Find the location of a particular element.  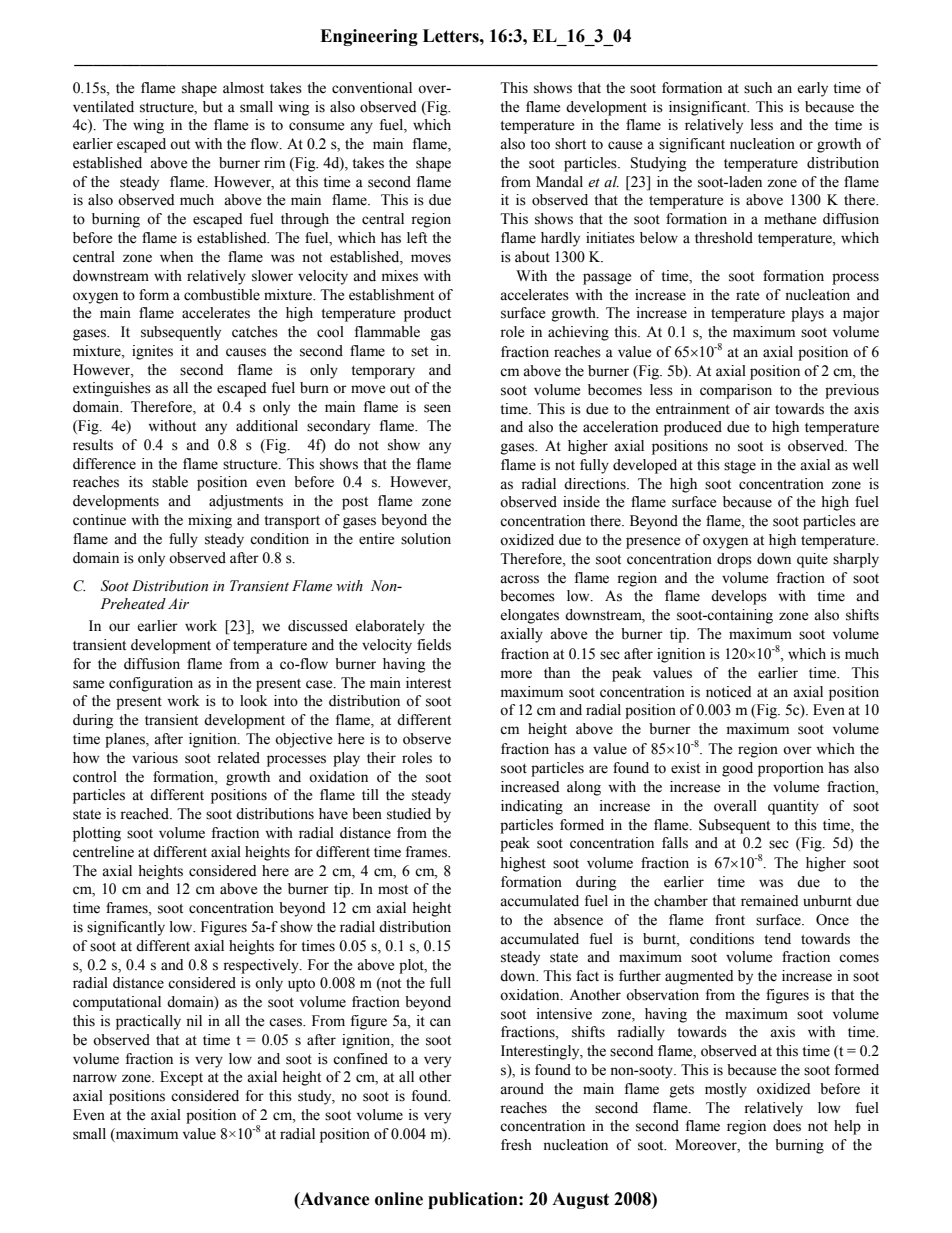

conventional is located at coordinates (372, 88).
